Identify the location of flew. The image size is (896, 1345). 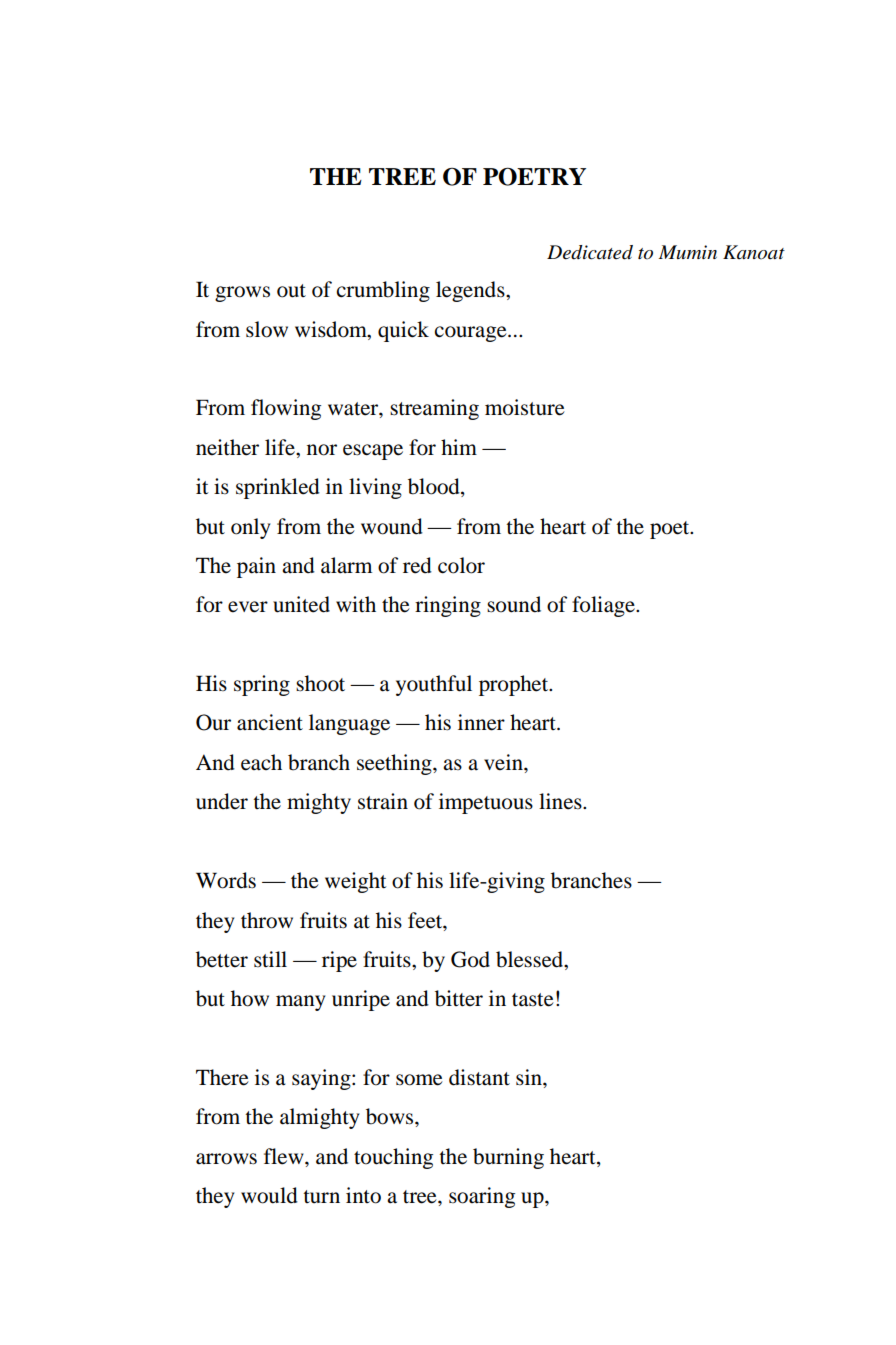
(285, 1156).
